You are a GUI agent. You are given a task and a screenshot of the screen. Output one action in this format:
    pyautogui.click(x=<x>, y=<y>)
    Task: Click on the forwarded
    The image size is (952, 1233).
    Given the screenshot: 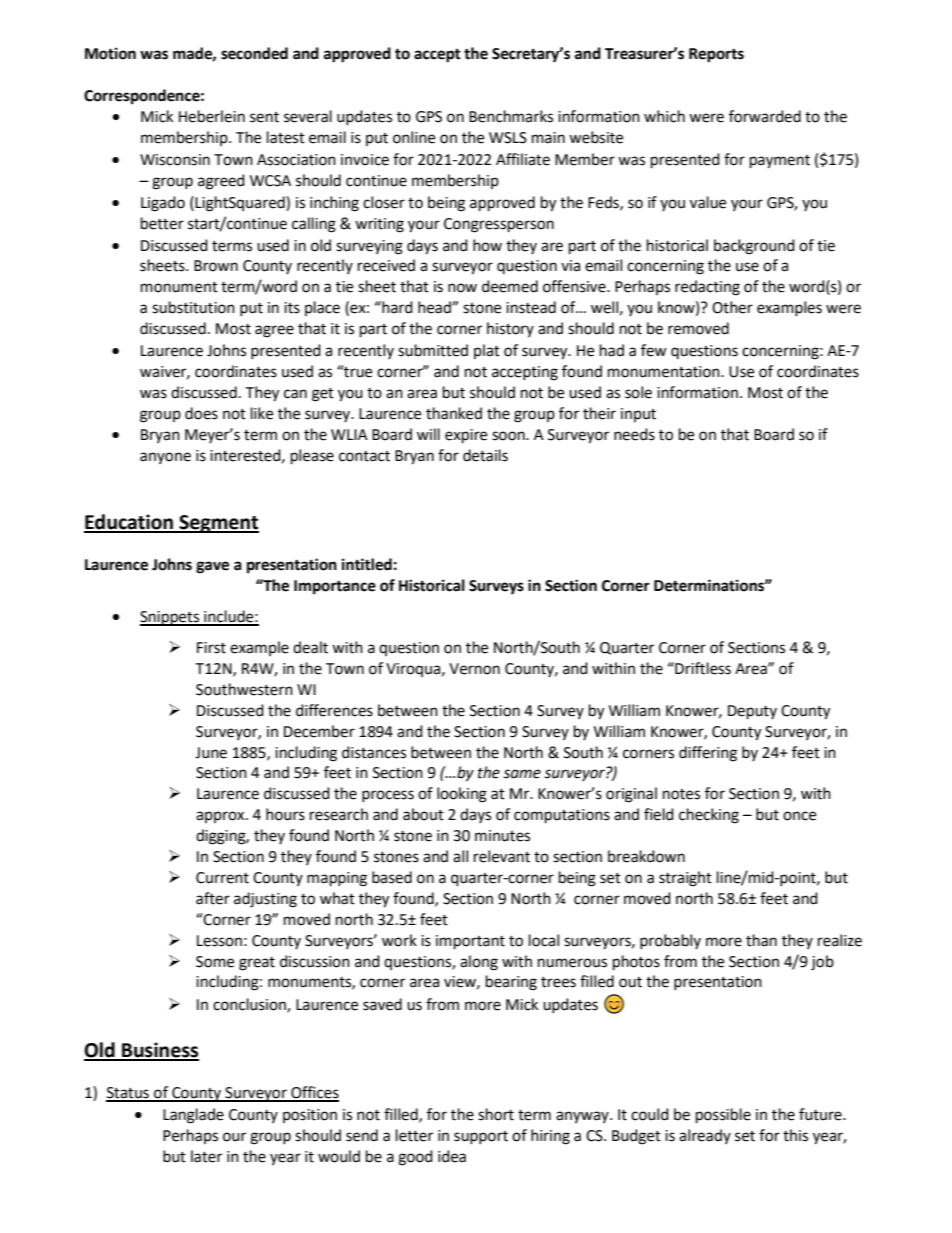 What is the action you would take?
    pyautogui.click(x=765, y=116)
